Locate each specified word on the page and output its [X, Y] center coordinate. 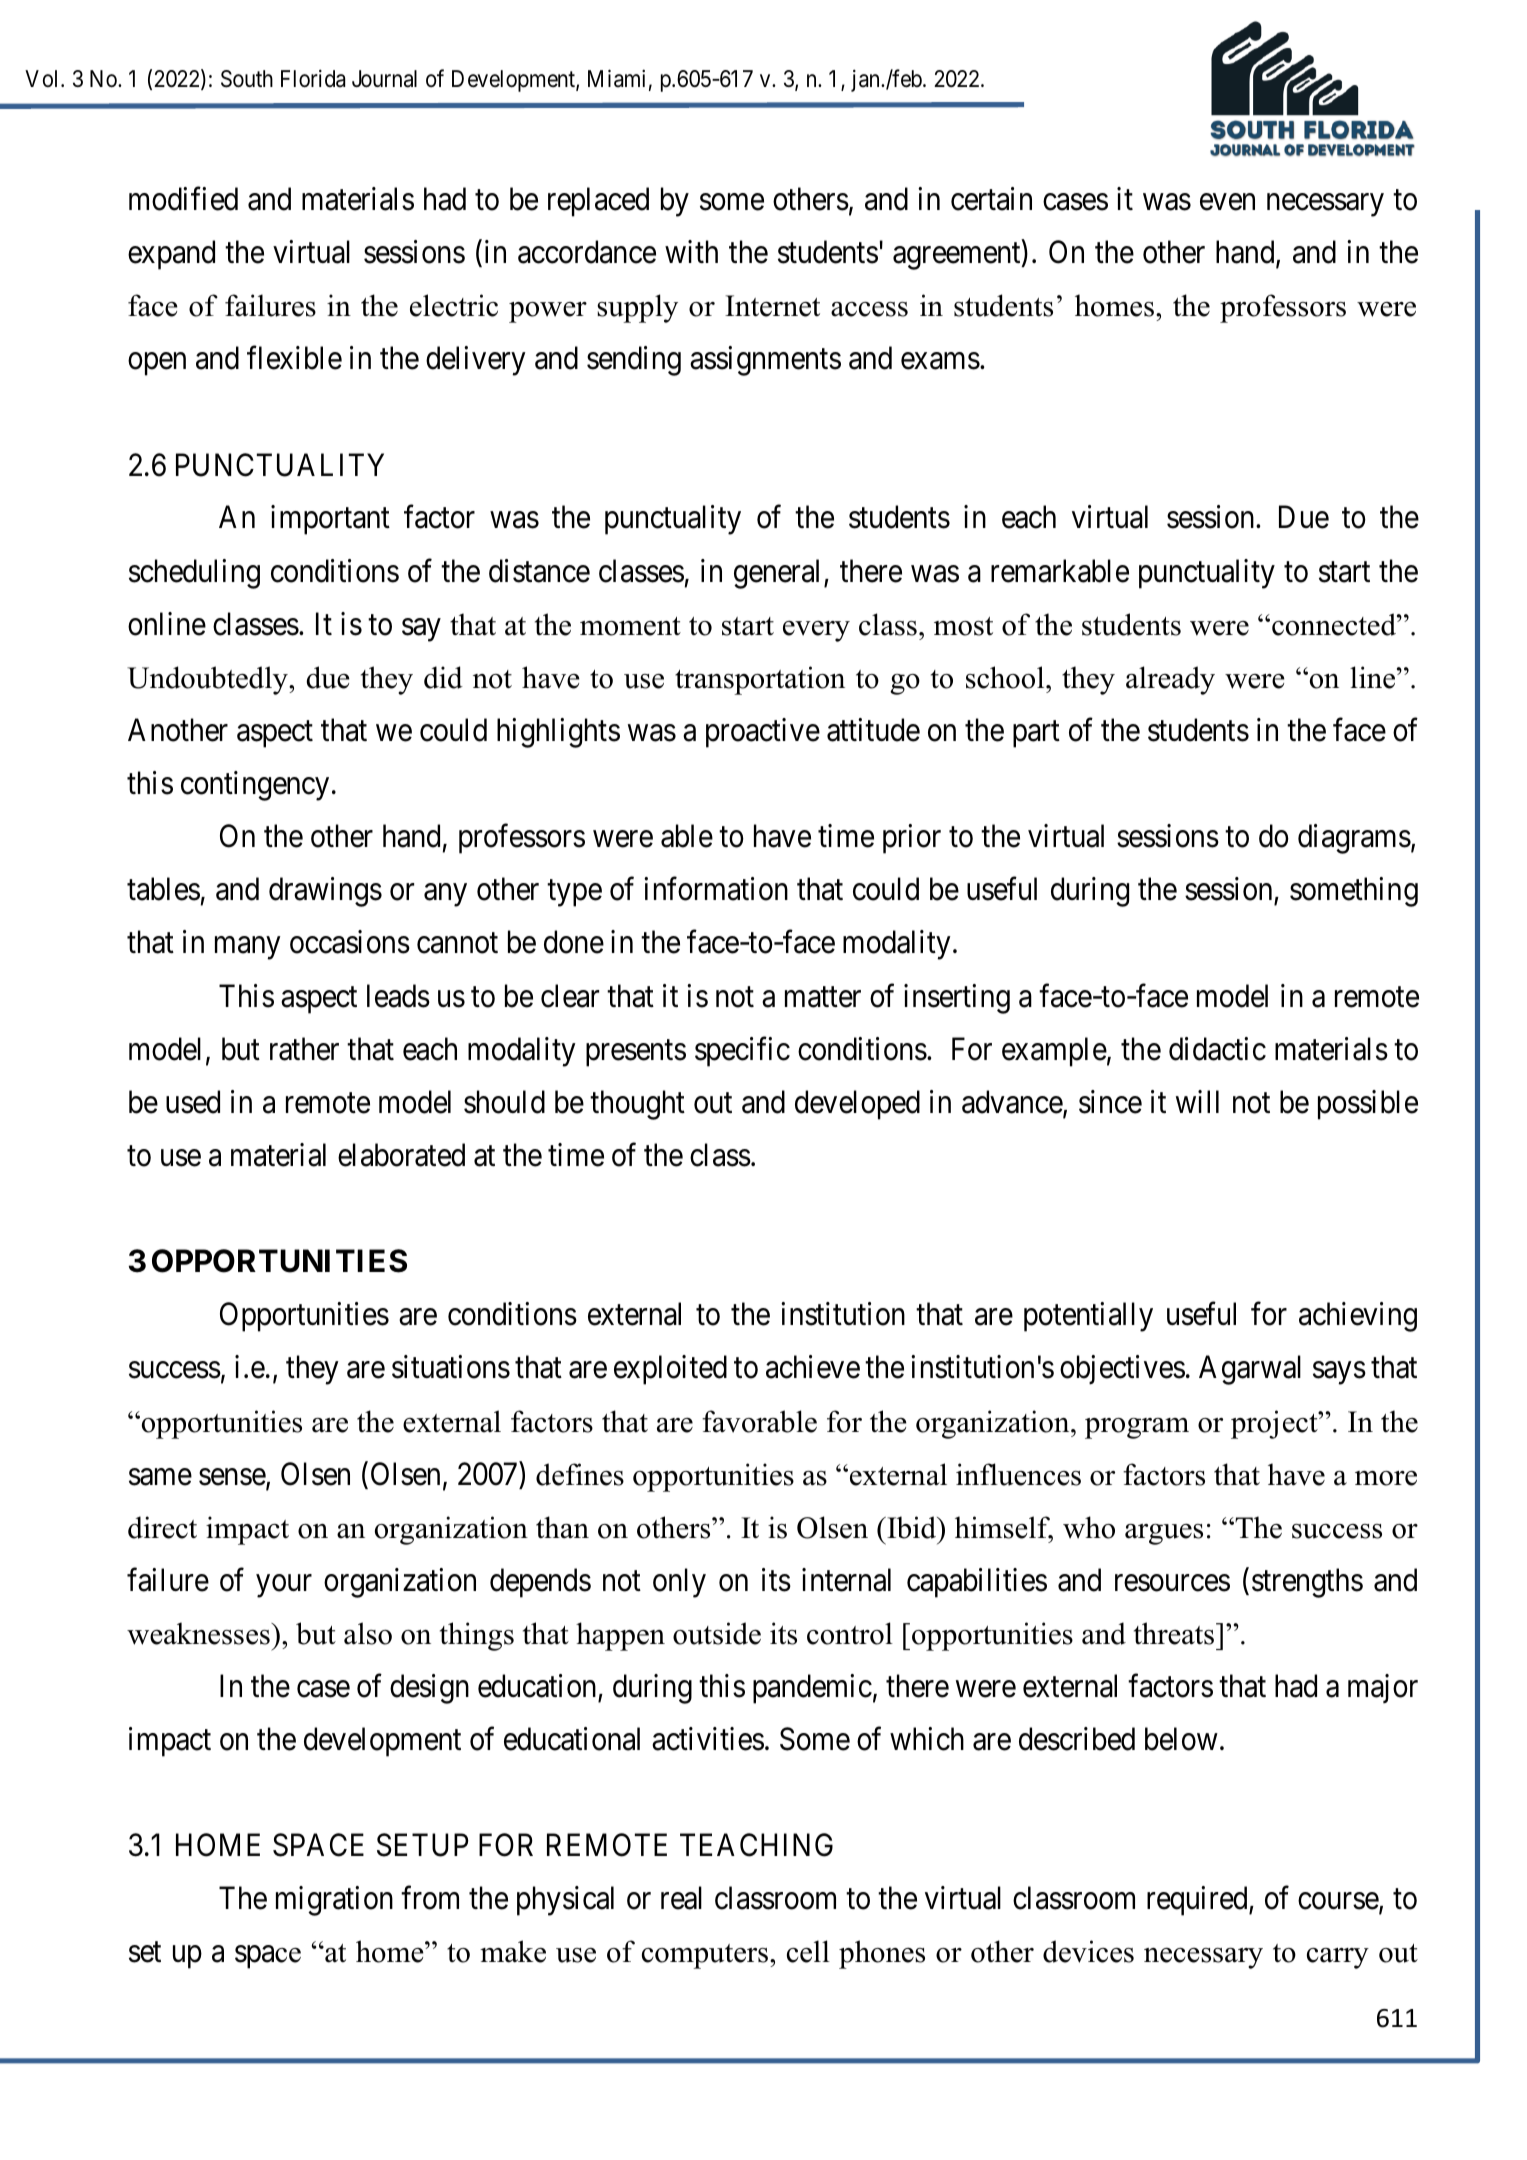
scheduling [194, 574]
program [1137, 1428]
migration [334, 1901]
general [779, 574]
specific [742, 1052]
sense [233, 1478]
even [1227, 202]
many [247, 948]
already [1170, 680]
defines [580, 1474]
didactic [1217, 1049]
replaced [598, 202]
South [247, 79]
